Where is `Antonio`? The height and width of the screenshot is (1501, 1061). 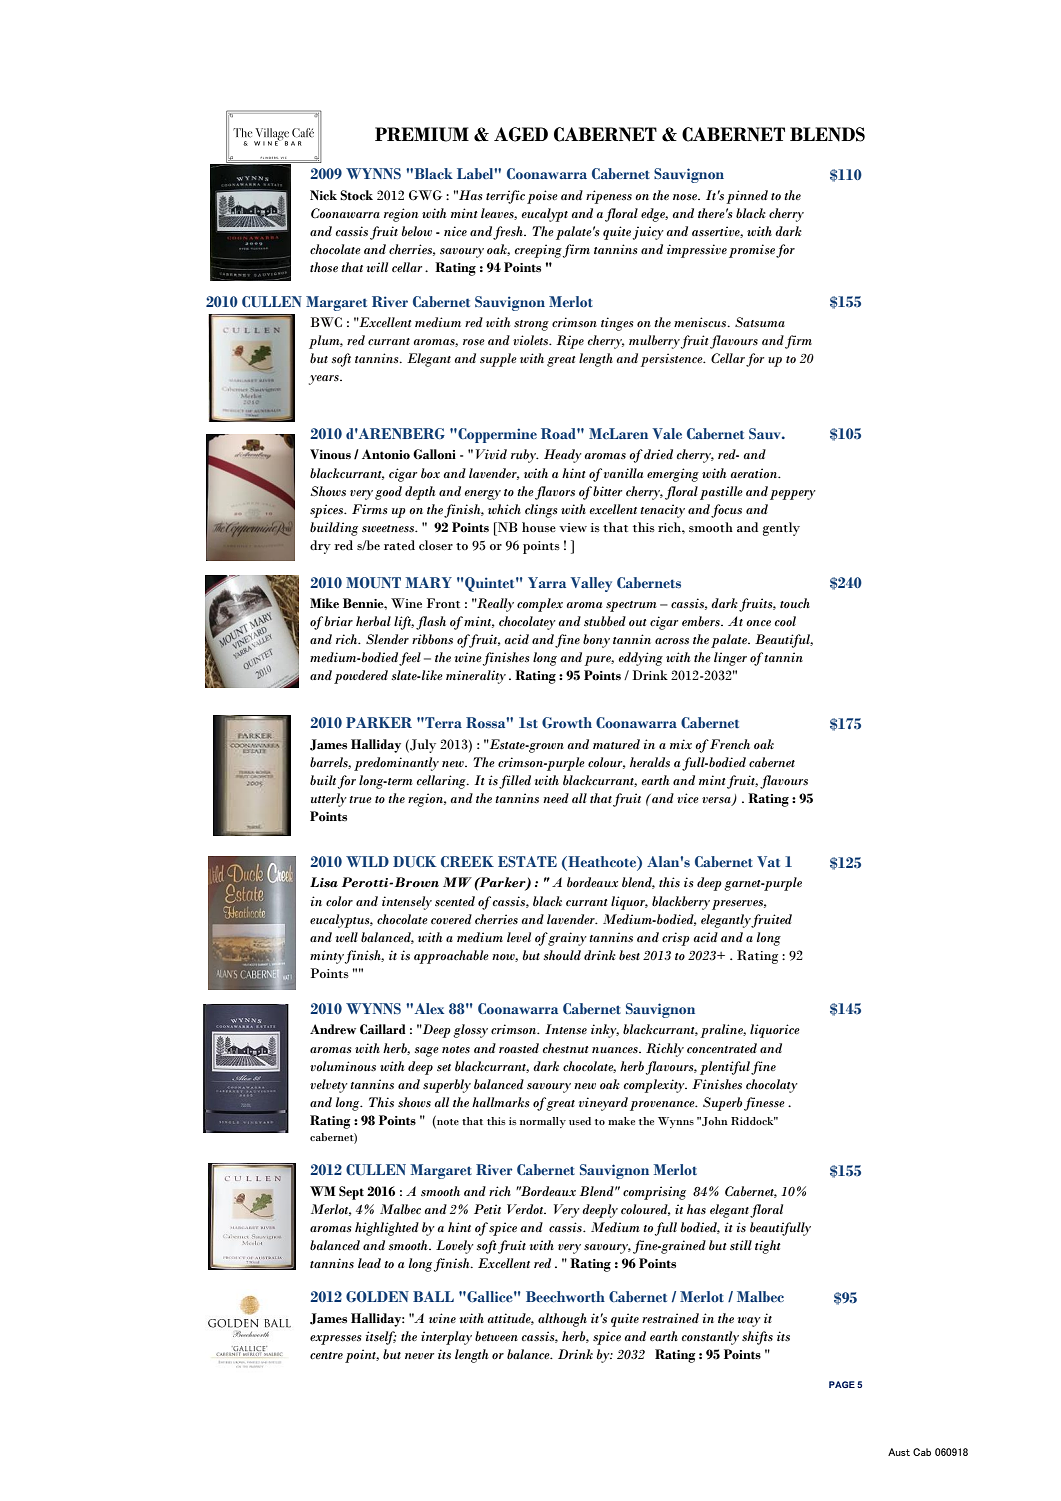
Antonio is located at coordinates (386, 454).
